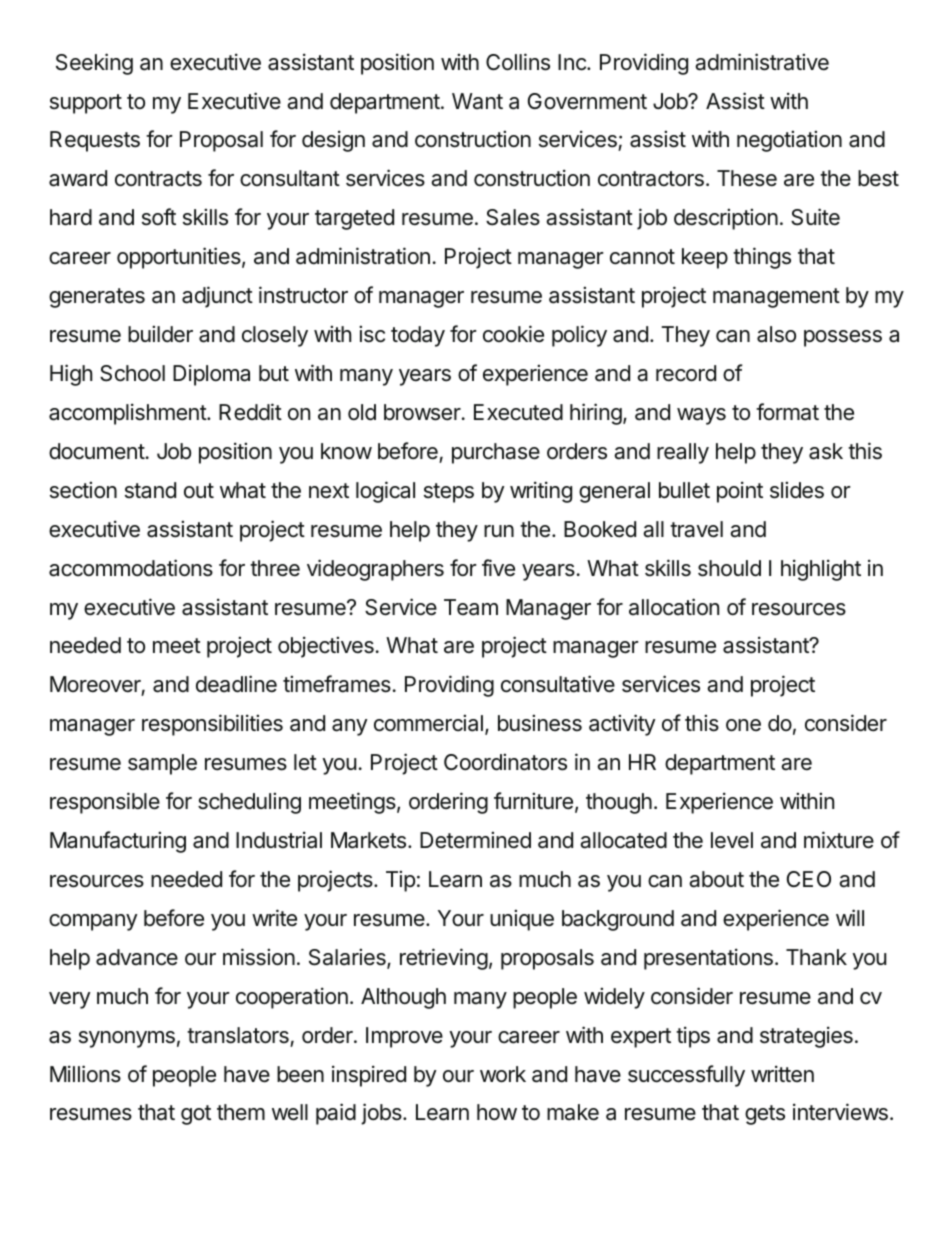  Describe the element at coordinates (732, 840) in the screenshot. I see `level` at that location.
